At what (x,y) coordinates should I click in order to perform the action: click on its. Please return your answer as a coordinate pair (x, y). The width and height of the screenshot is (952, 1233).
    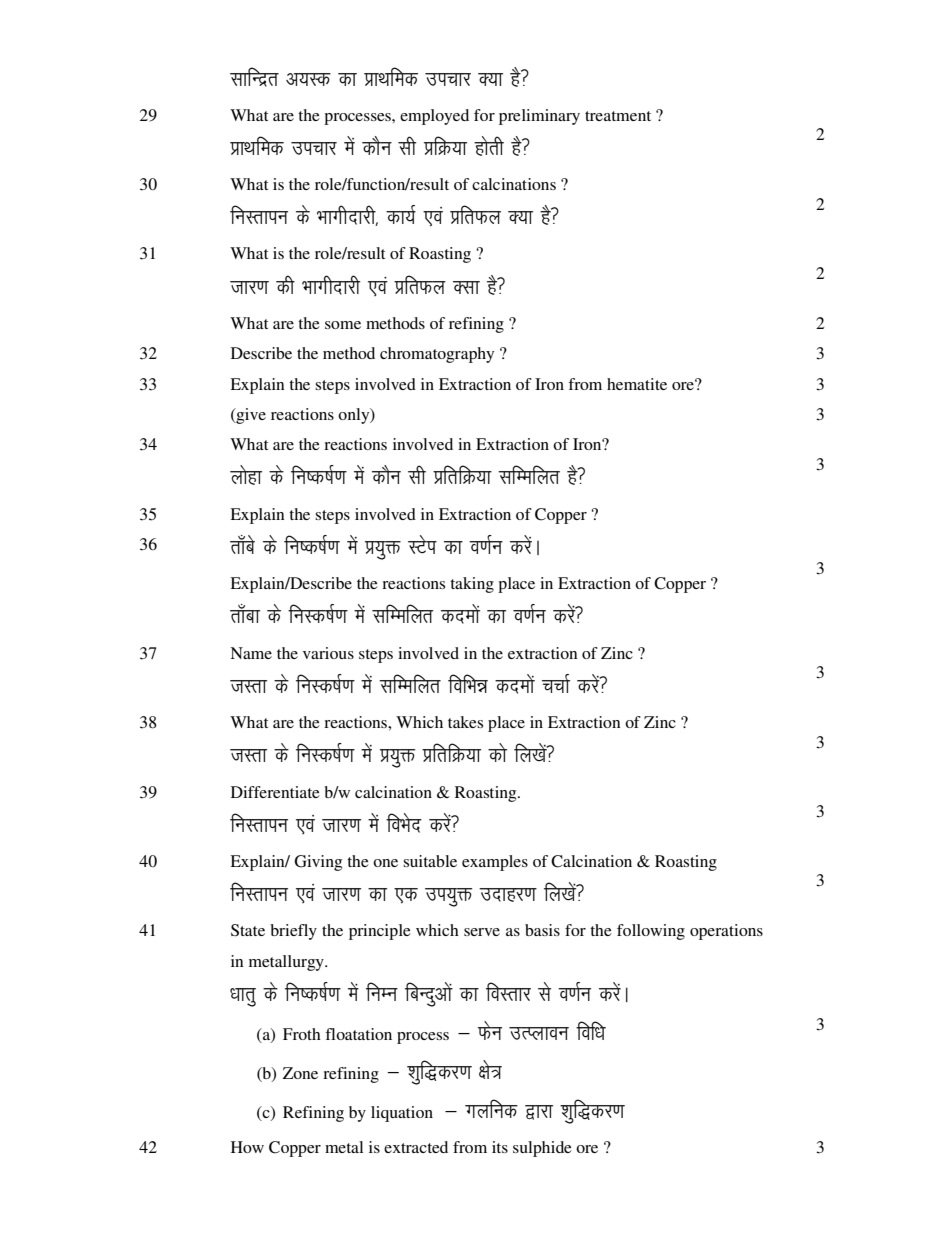
    Looking at the image, I should click on (500, 1147).
